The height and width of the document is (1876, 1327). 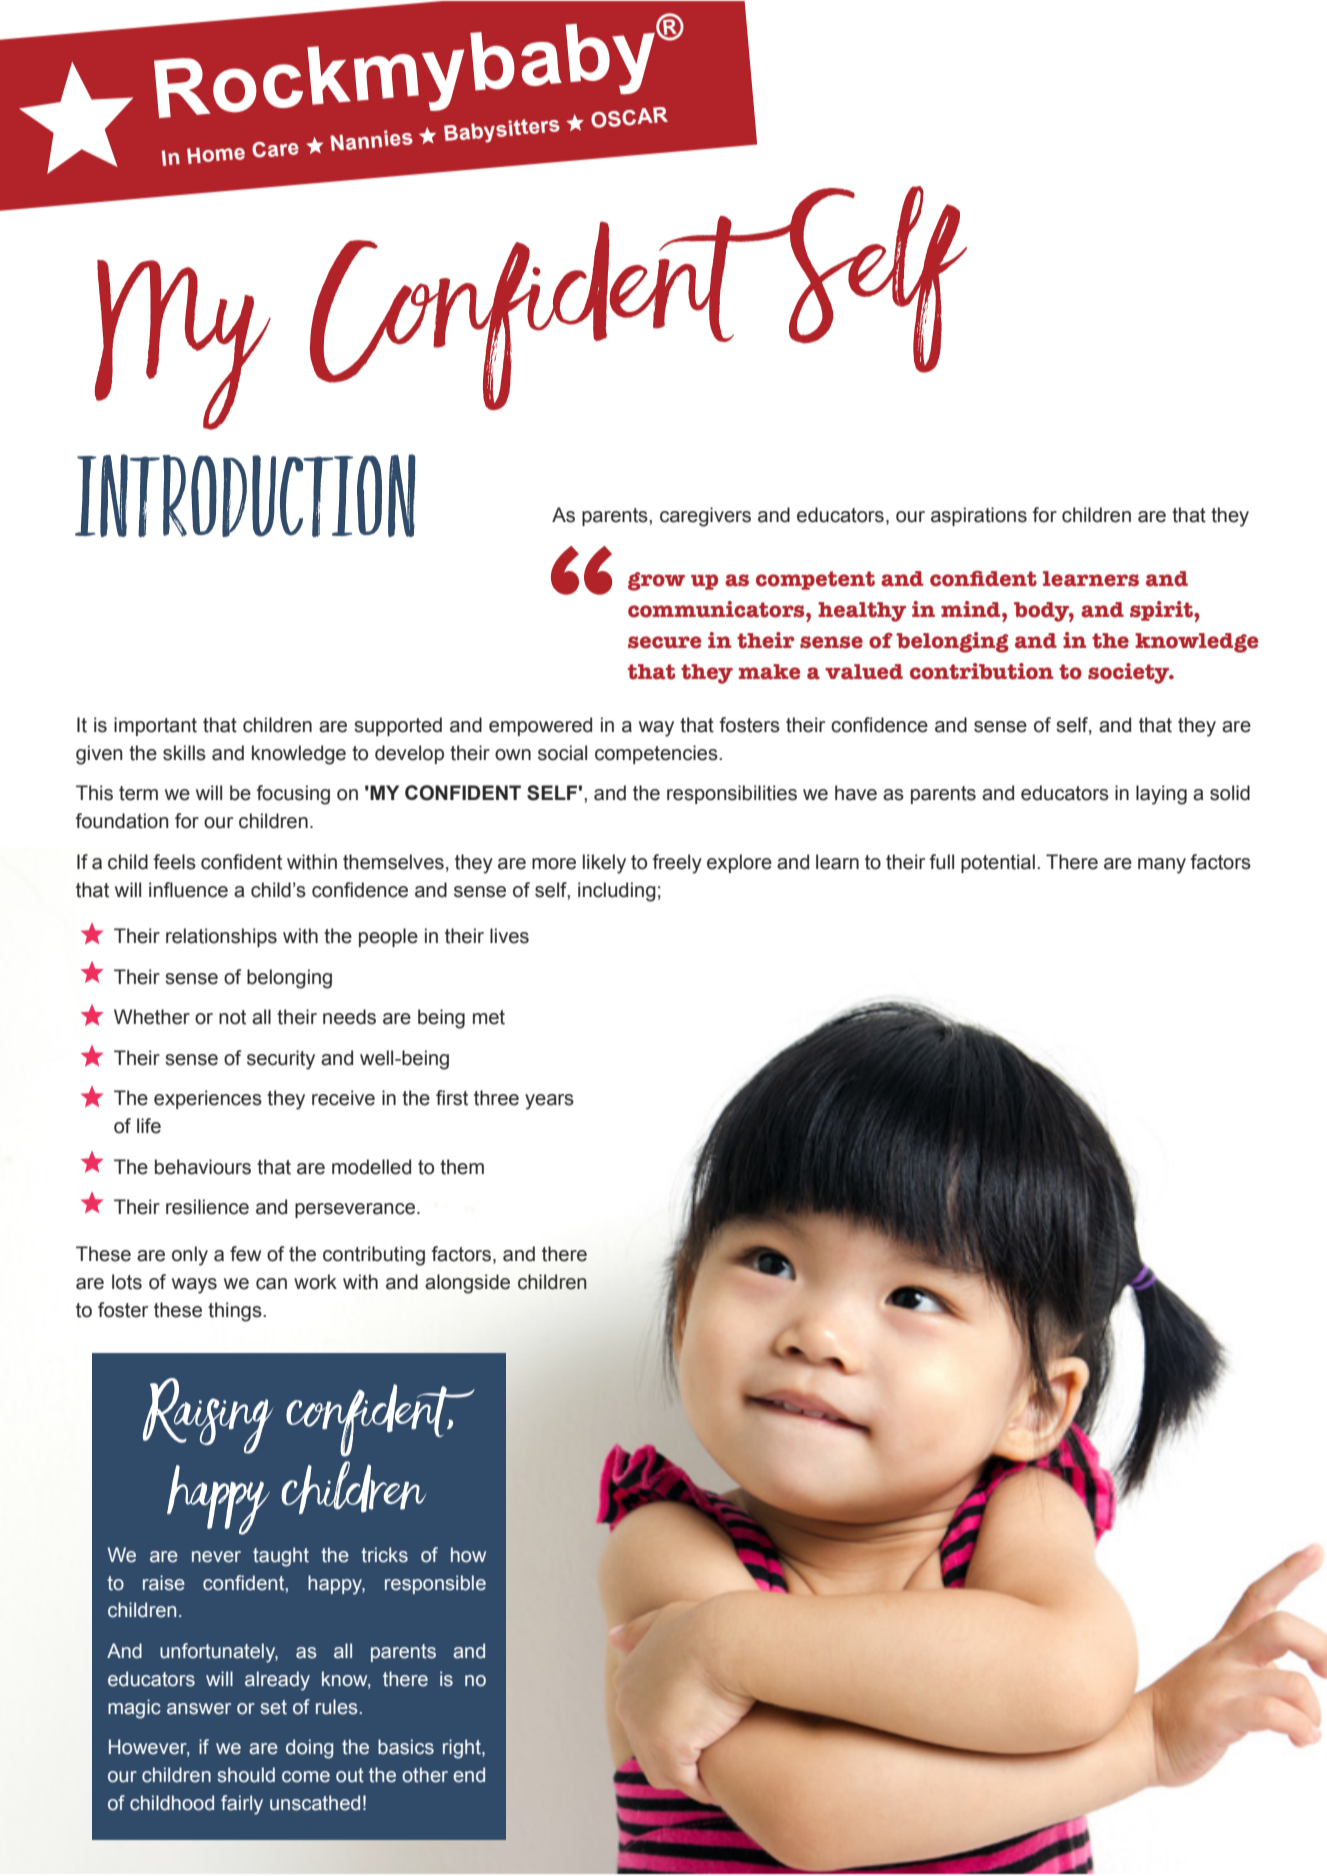 I want to click on grow, so click(x=656, y=581).
